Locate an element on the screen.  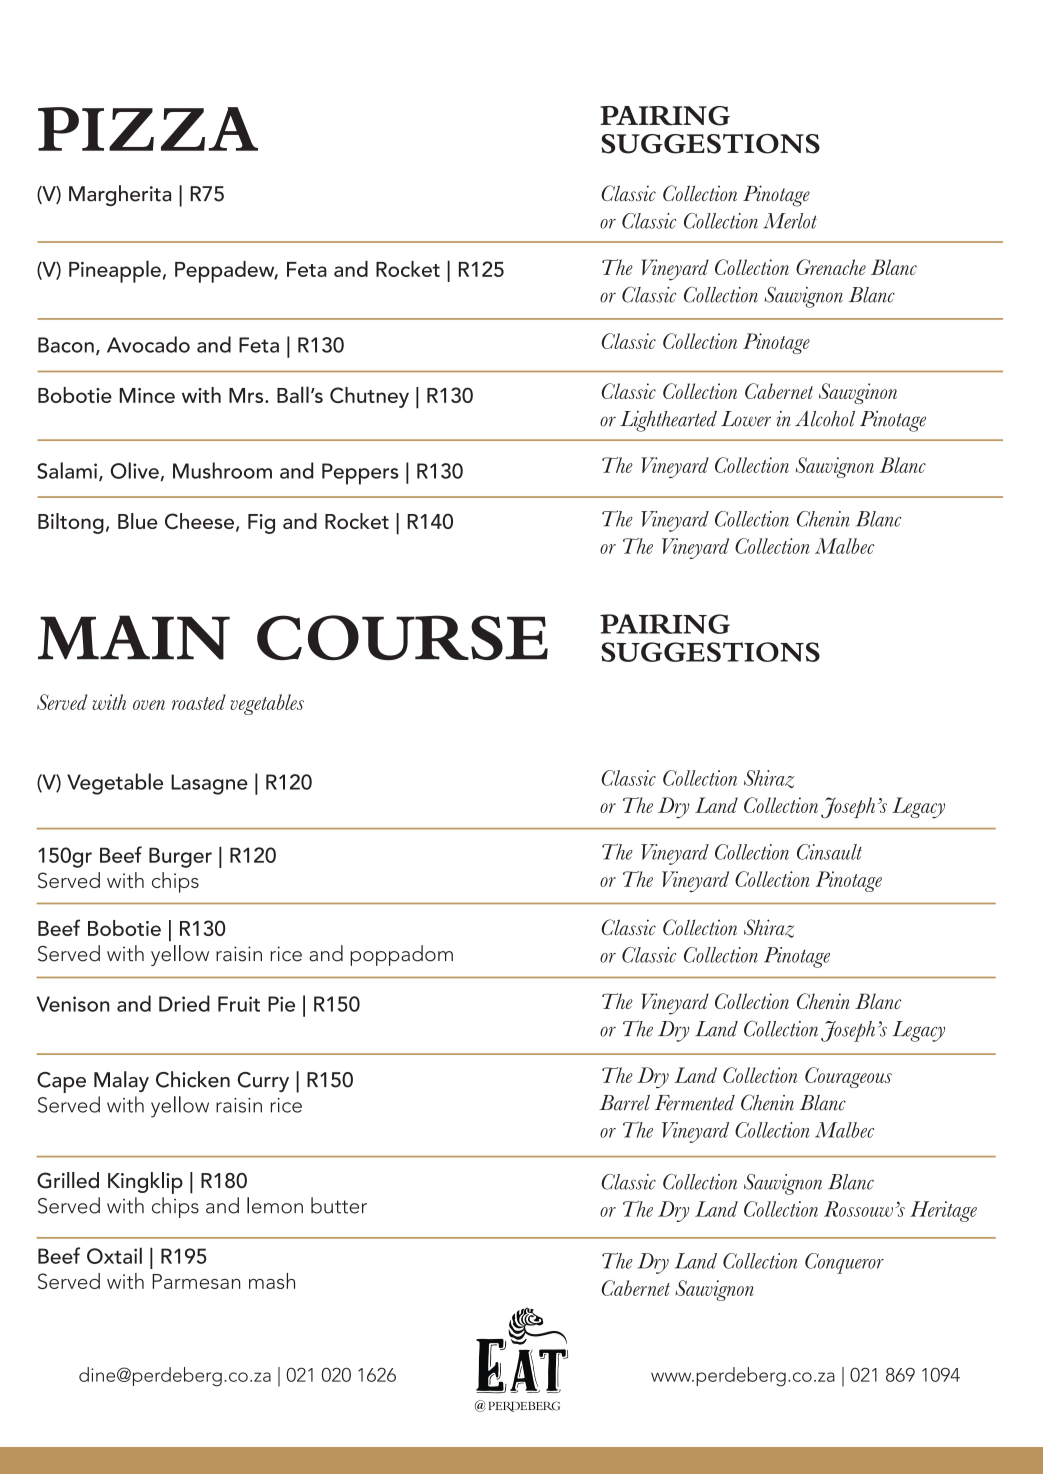
Merlot is located at coordinates (790, 221).
